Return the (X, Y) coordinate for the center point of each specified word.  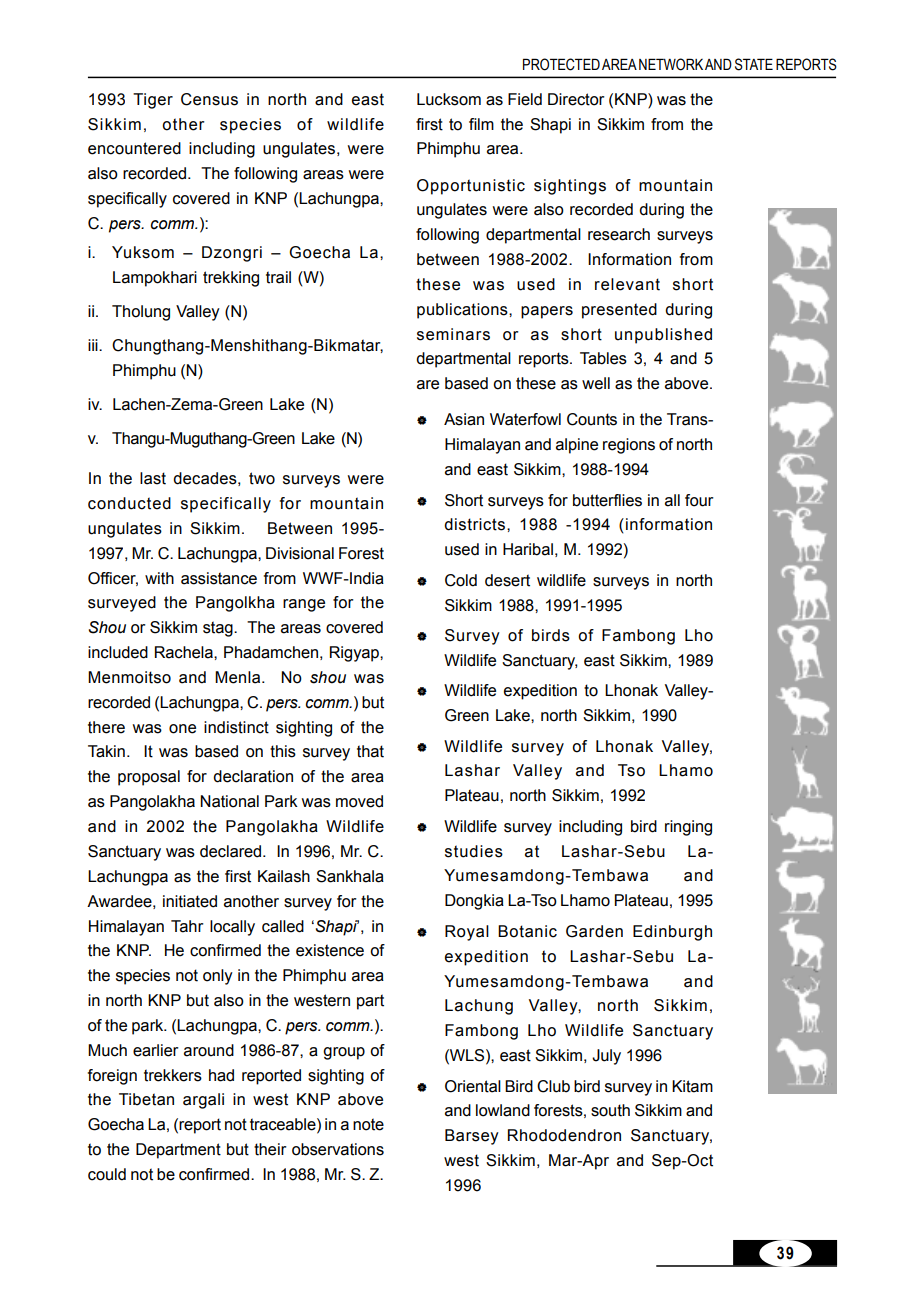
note (368, 1124)
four (699, 500)
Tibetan (146, 1099)
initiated (190, 901)
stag (219, 629)
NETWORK (671, 64)
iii (94, 345)
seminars (453, 334)
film (481, 124)
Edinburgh (672, 933)
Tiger (153, 101)
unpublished (663, 336)
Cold (461, 580)
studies (474, 851)
